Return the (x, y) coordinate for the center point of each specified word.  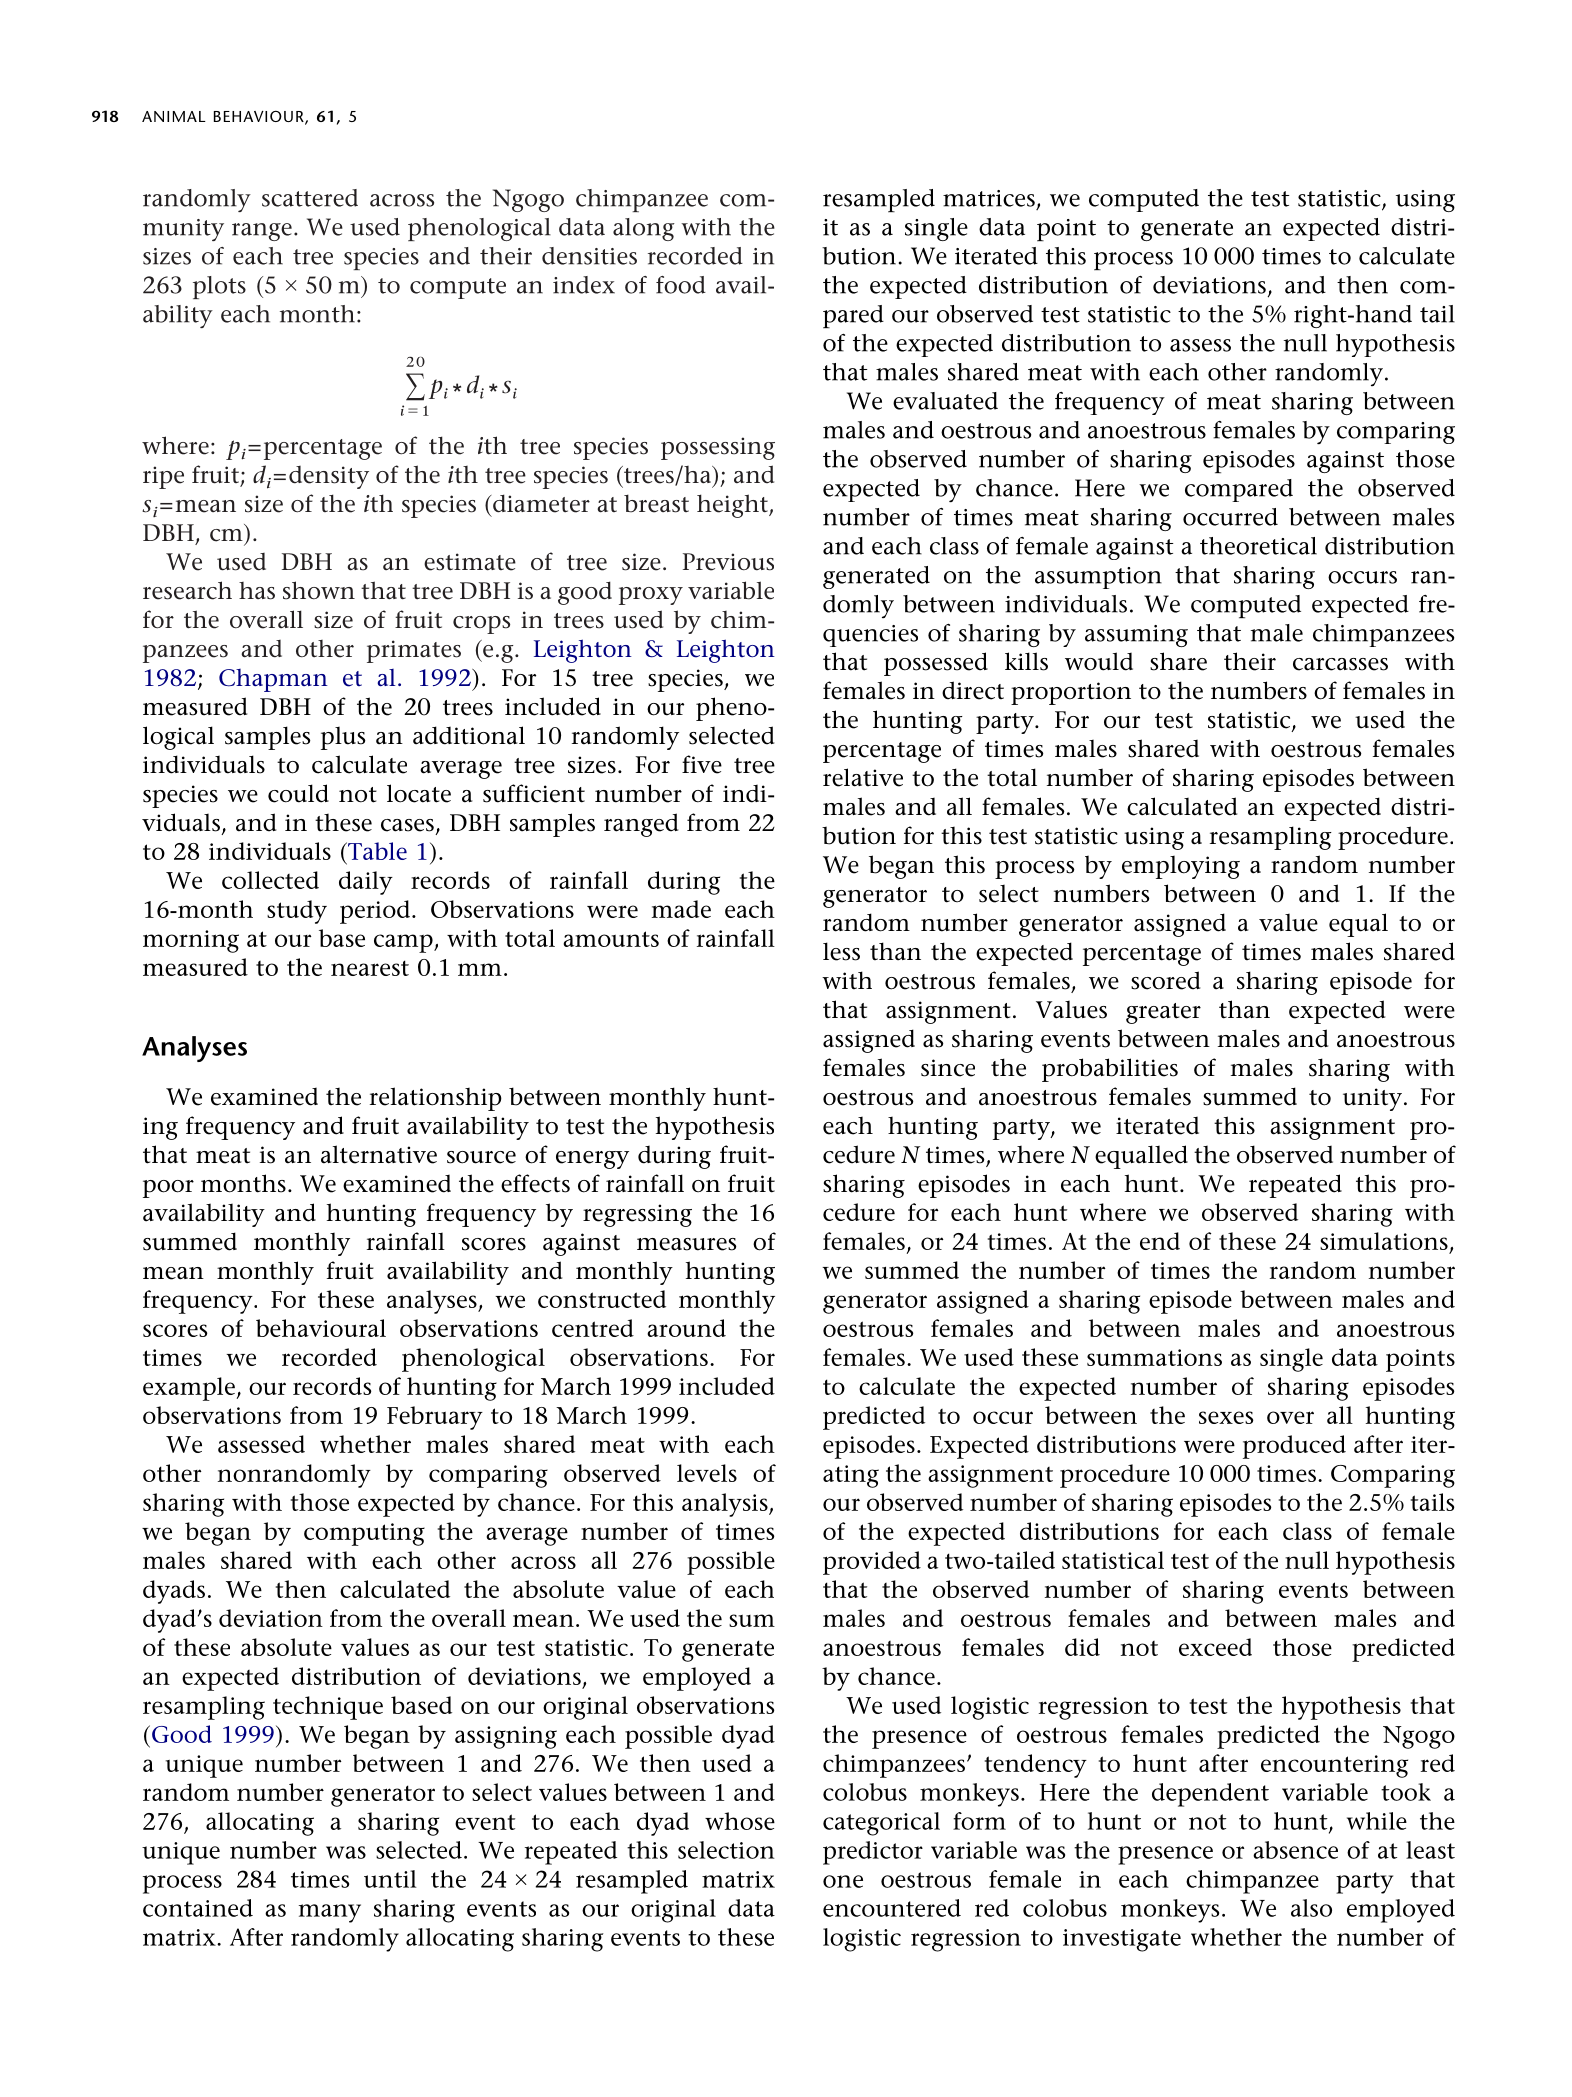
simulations (1384, 1241)
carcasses (1340, 664)
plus (343, 738)
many (330, 1913)
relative (863, 777)
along (644, 229)
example (189, 1389)
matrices (989, 198)
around (686, 1328)
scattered (310, 198)
